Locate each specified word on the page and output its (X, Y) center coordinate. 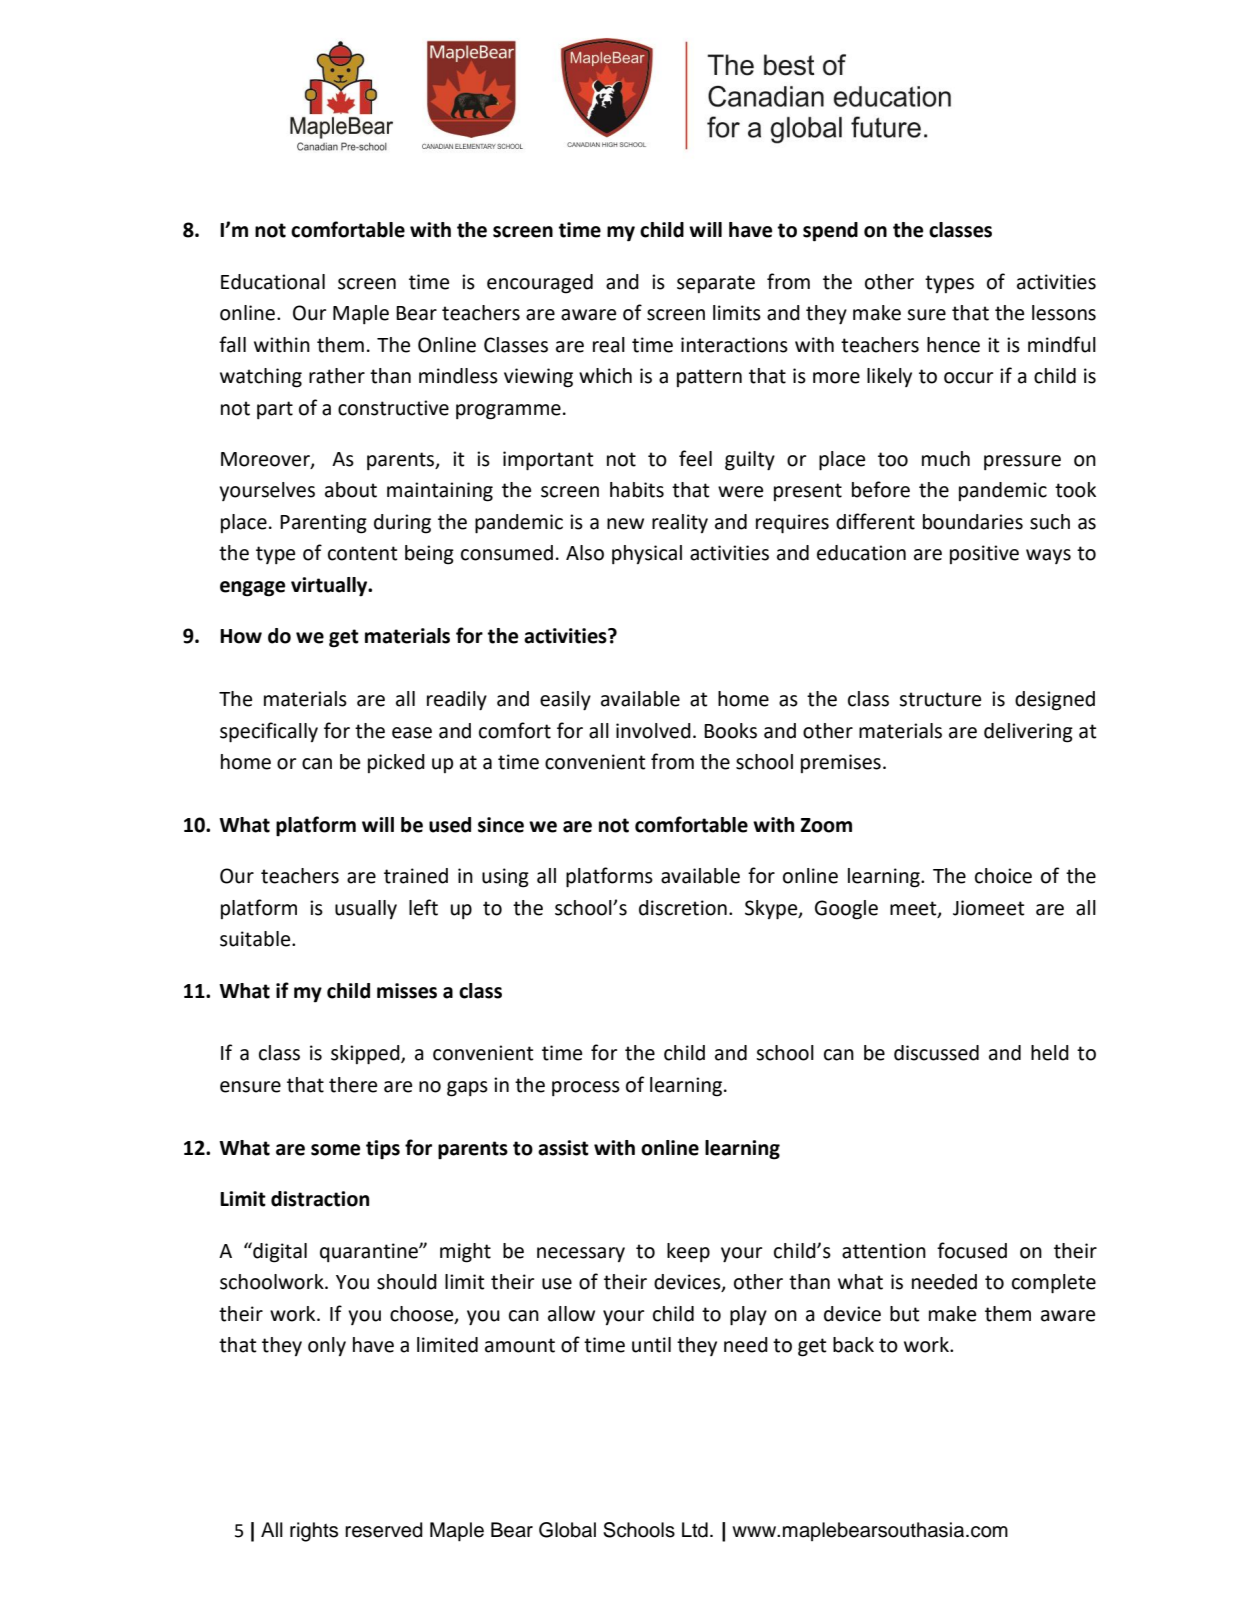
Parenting (323, 524)
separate (716, 284)
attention (884, 1251)
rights (314, 1532)
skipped (366, 1055)
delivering (1028, 733)
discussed (936, 1053)
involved (653, 731)
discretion (683, 908)
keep (688, 1252)
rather (337, 376)
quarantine (370, 1252)
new (625, 524)
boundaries (973, 522)
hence (953, 345)
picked (396, 763)
